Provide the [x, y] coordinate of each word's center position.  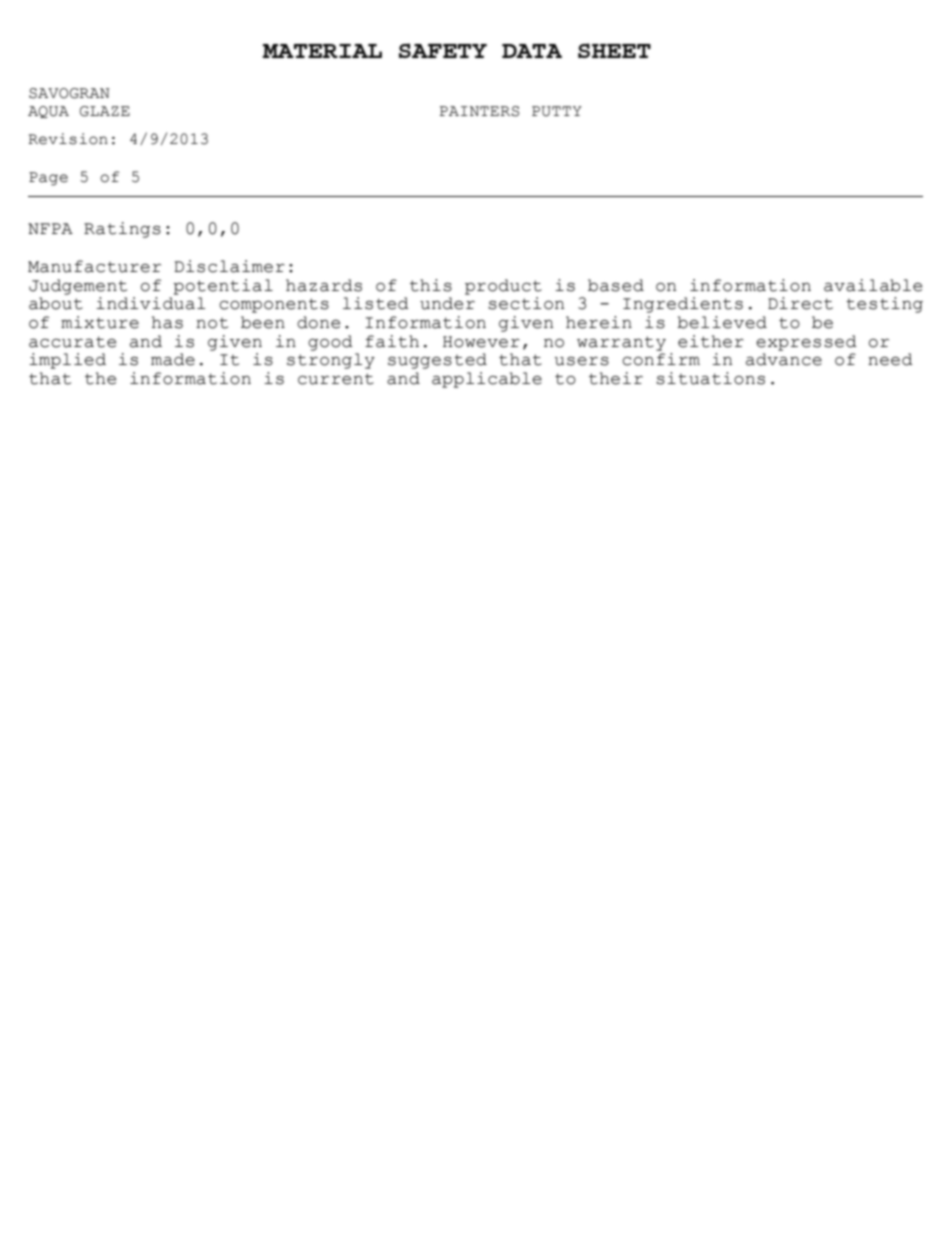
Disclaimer [229, 266]
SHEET [614, 50]
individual [150, 303]
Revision [68, 139]
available [873, 285]
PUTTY [557, 111]
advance [784, 359]
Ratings [122, 230]
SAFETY [443, 50]
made [173, 359]
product [503, 287]
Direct [800, 303]
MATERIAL [322, 51]
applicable [487, 380]
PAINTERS [479, 111]
